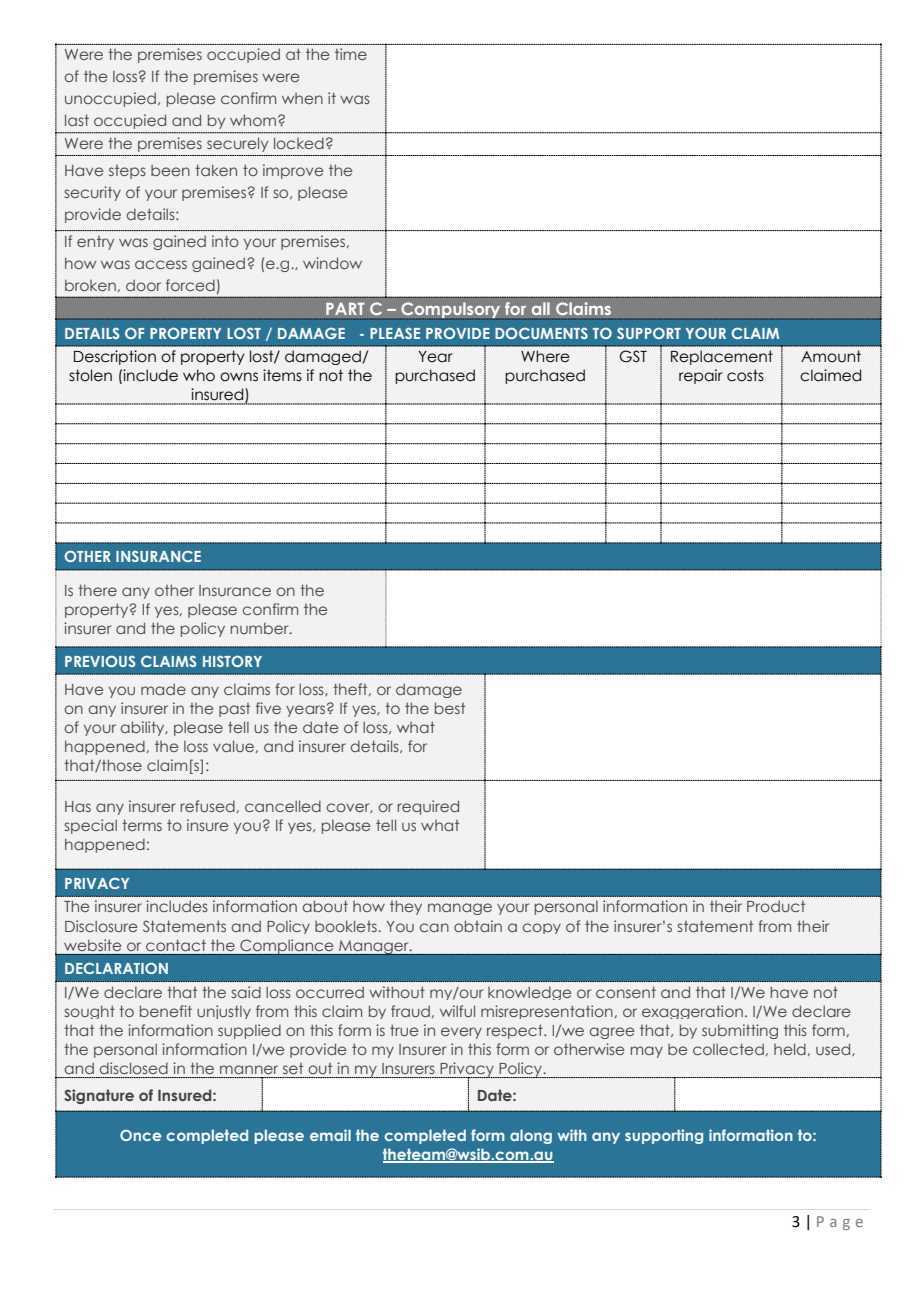  Describe the element at coordinates (163, 689) in the page. I see `made` at that location.
